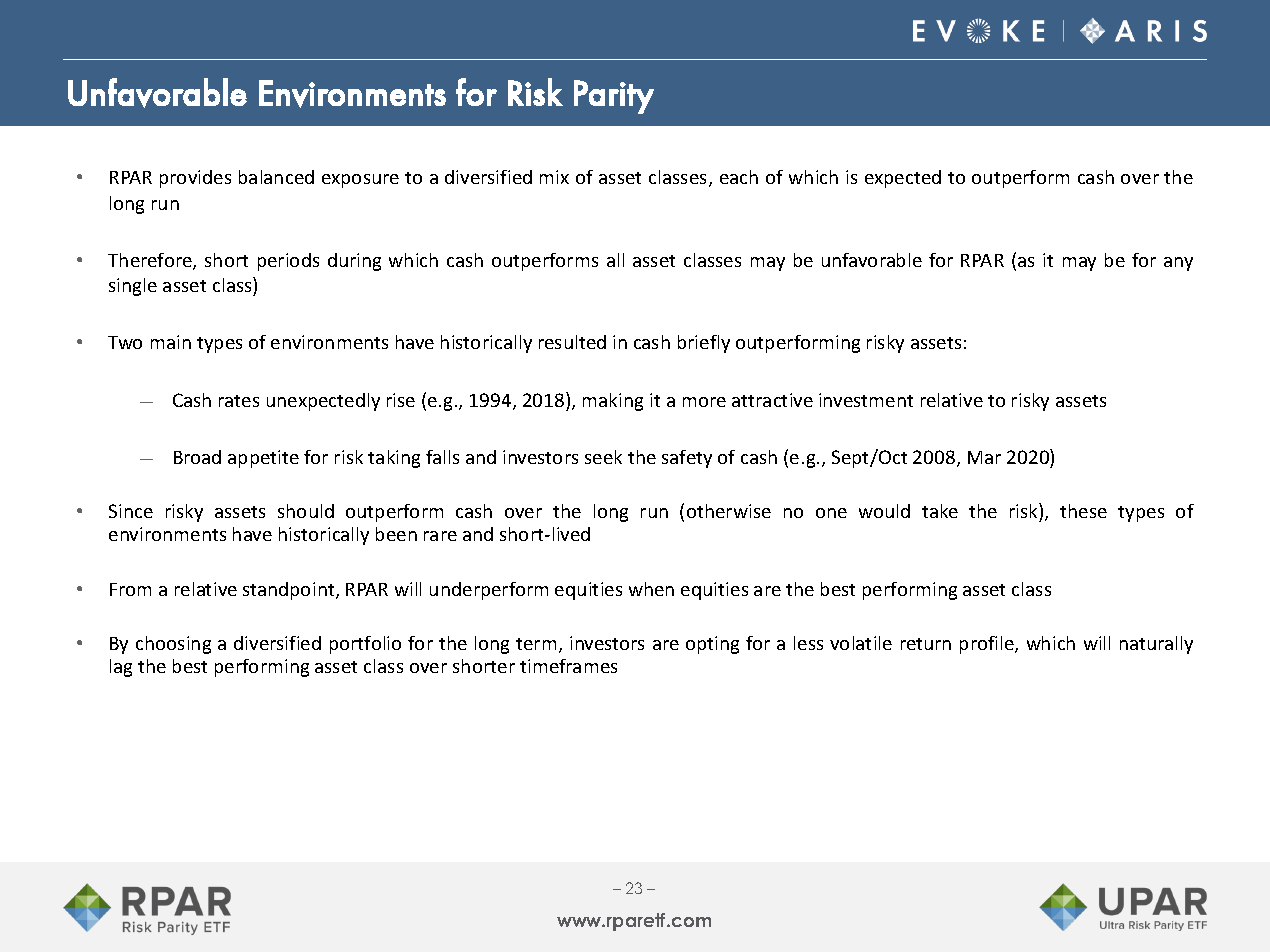  What do you see at coordinates (1178, 264) in the screenshot?
I see `any` at bounding box center [1178, 264].
